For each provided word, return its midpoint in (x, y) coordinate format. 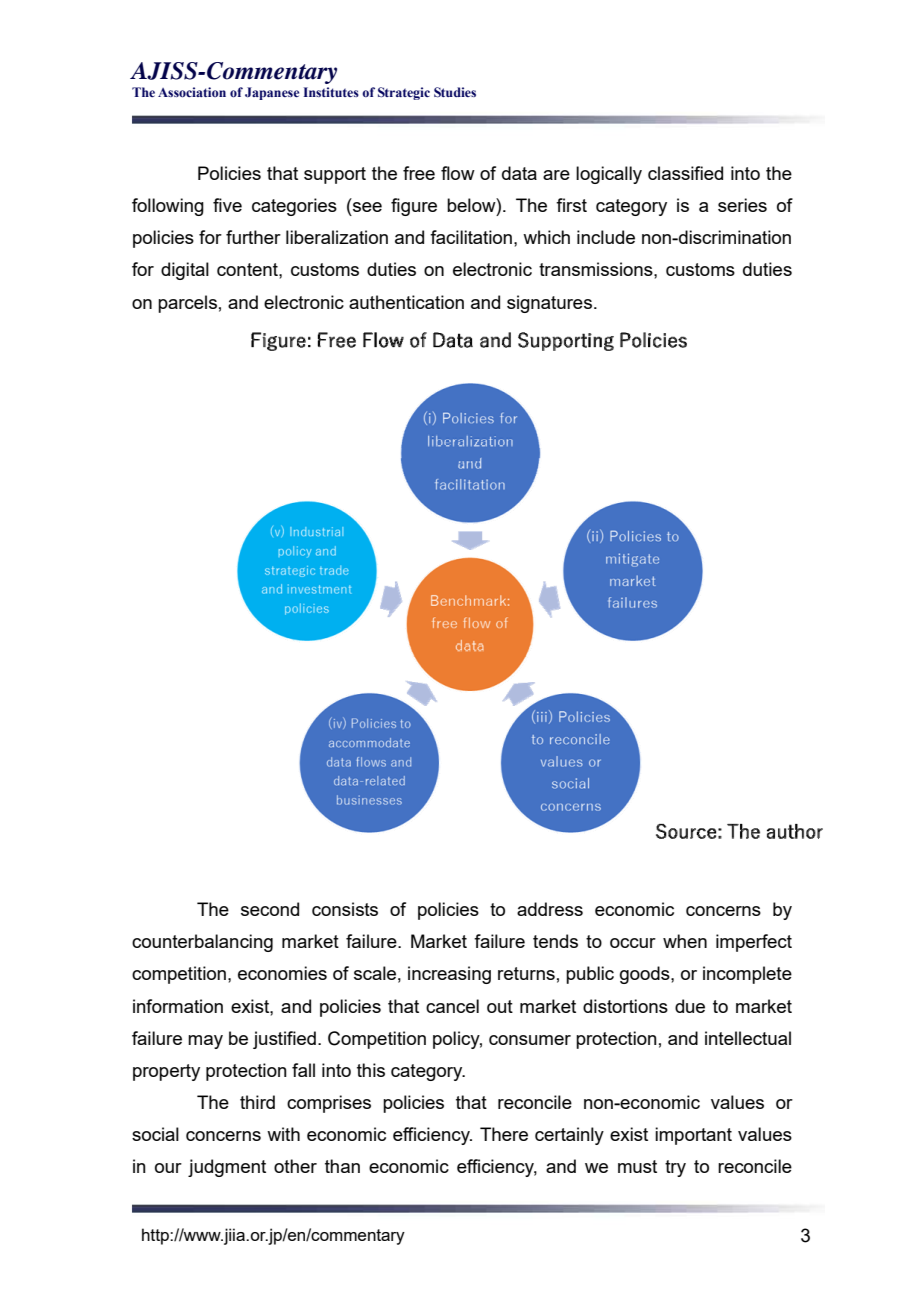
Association (192, 92)
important (693, 1136)
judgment (227, 1168)
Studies (455, 92)
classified (685, 173)
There (504, 1134)
